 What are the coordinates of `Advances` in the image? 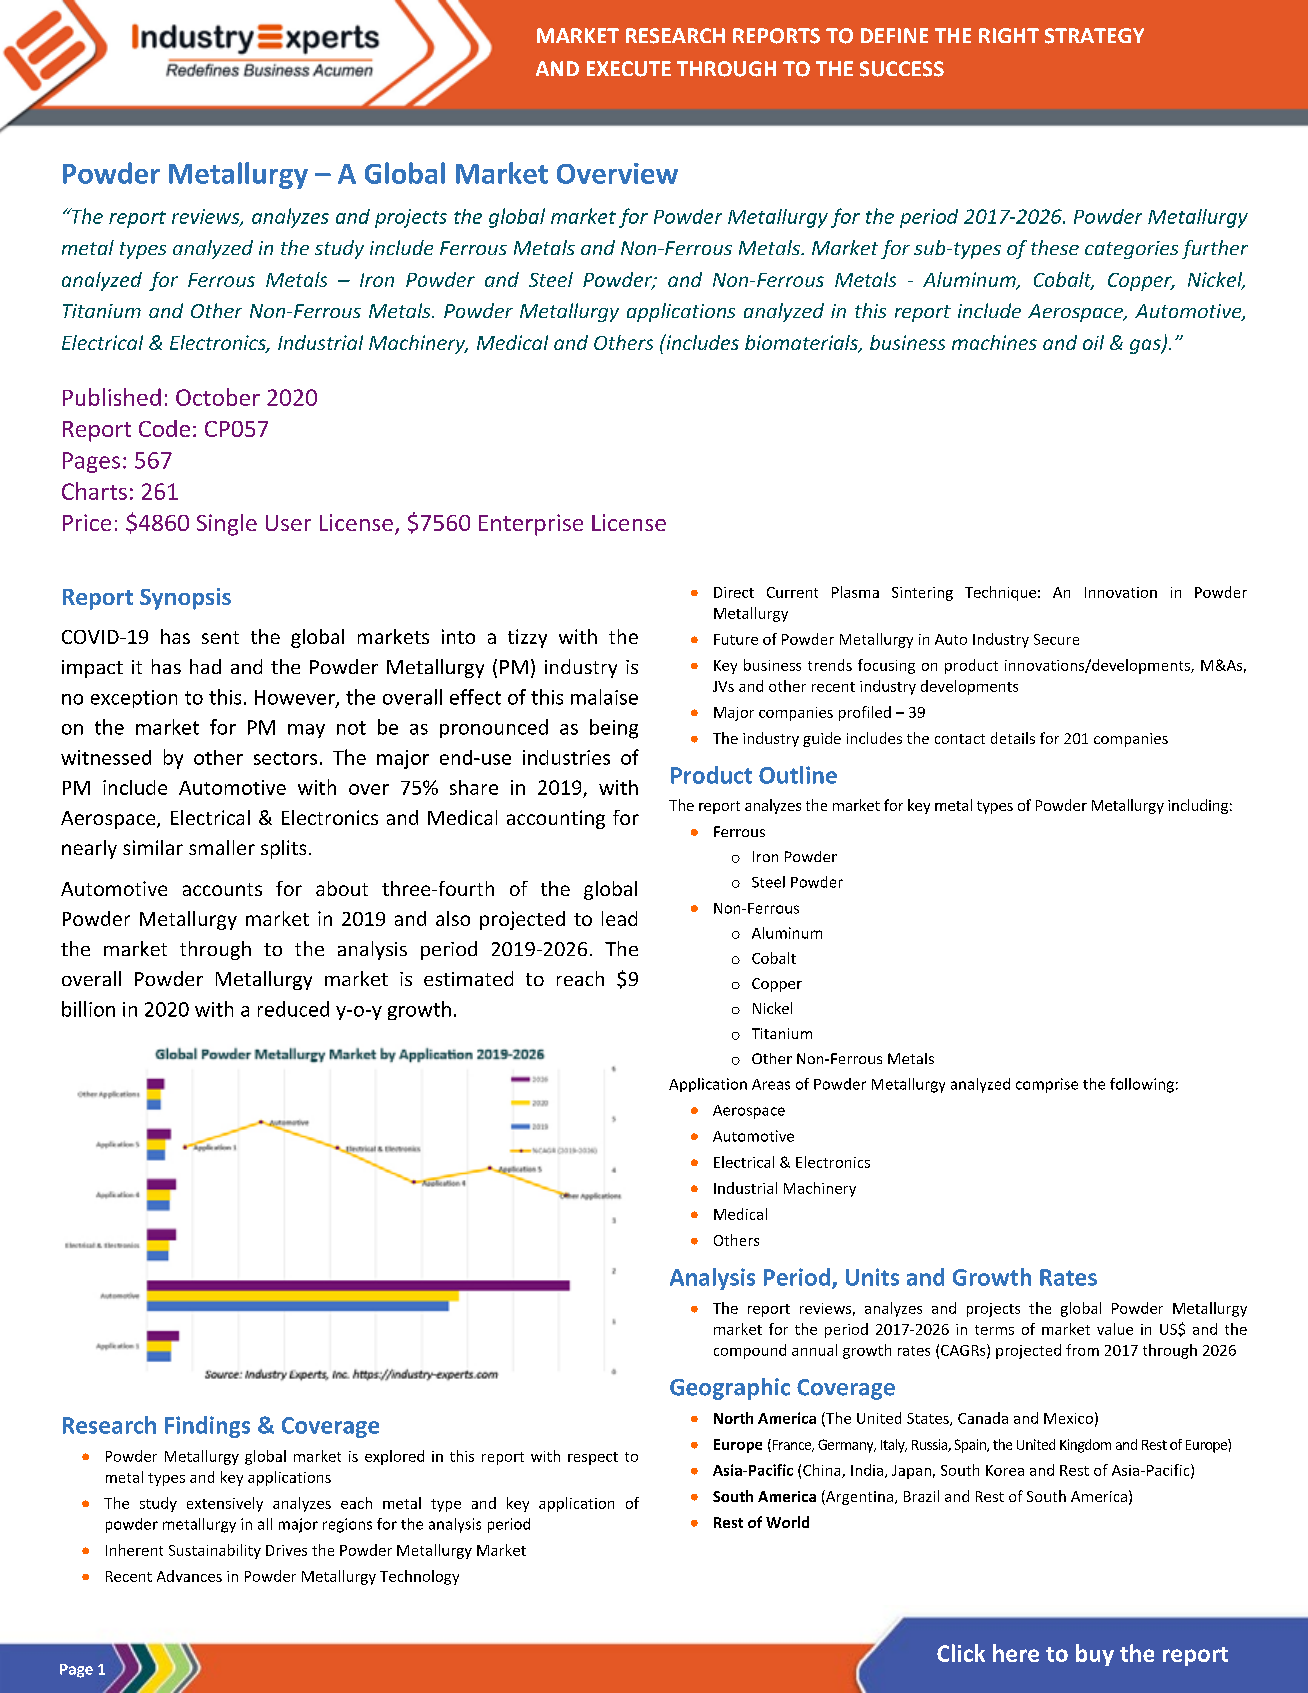 It's located at (189, 1576).
